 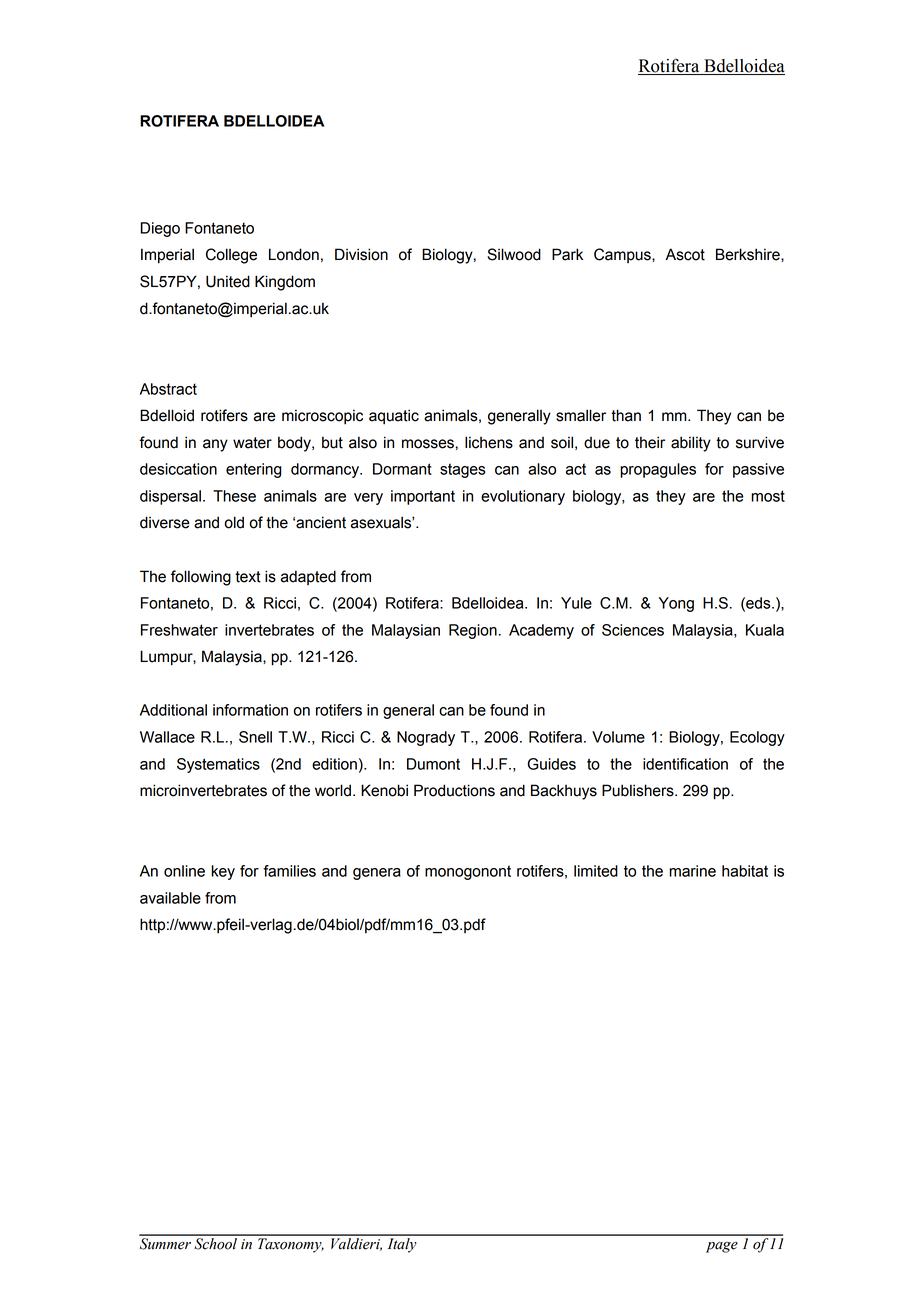 I want to click on marine, so click(x=692, y=871).
